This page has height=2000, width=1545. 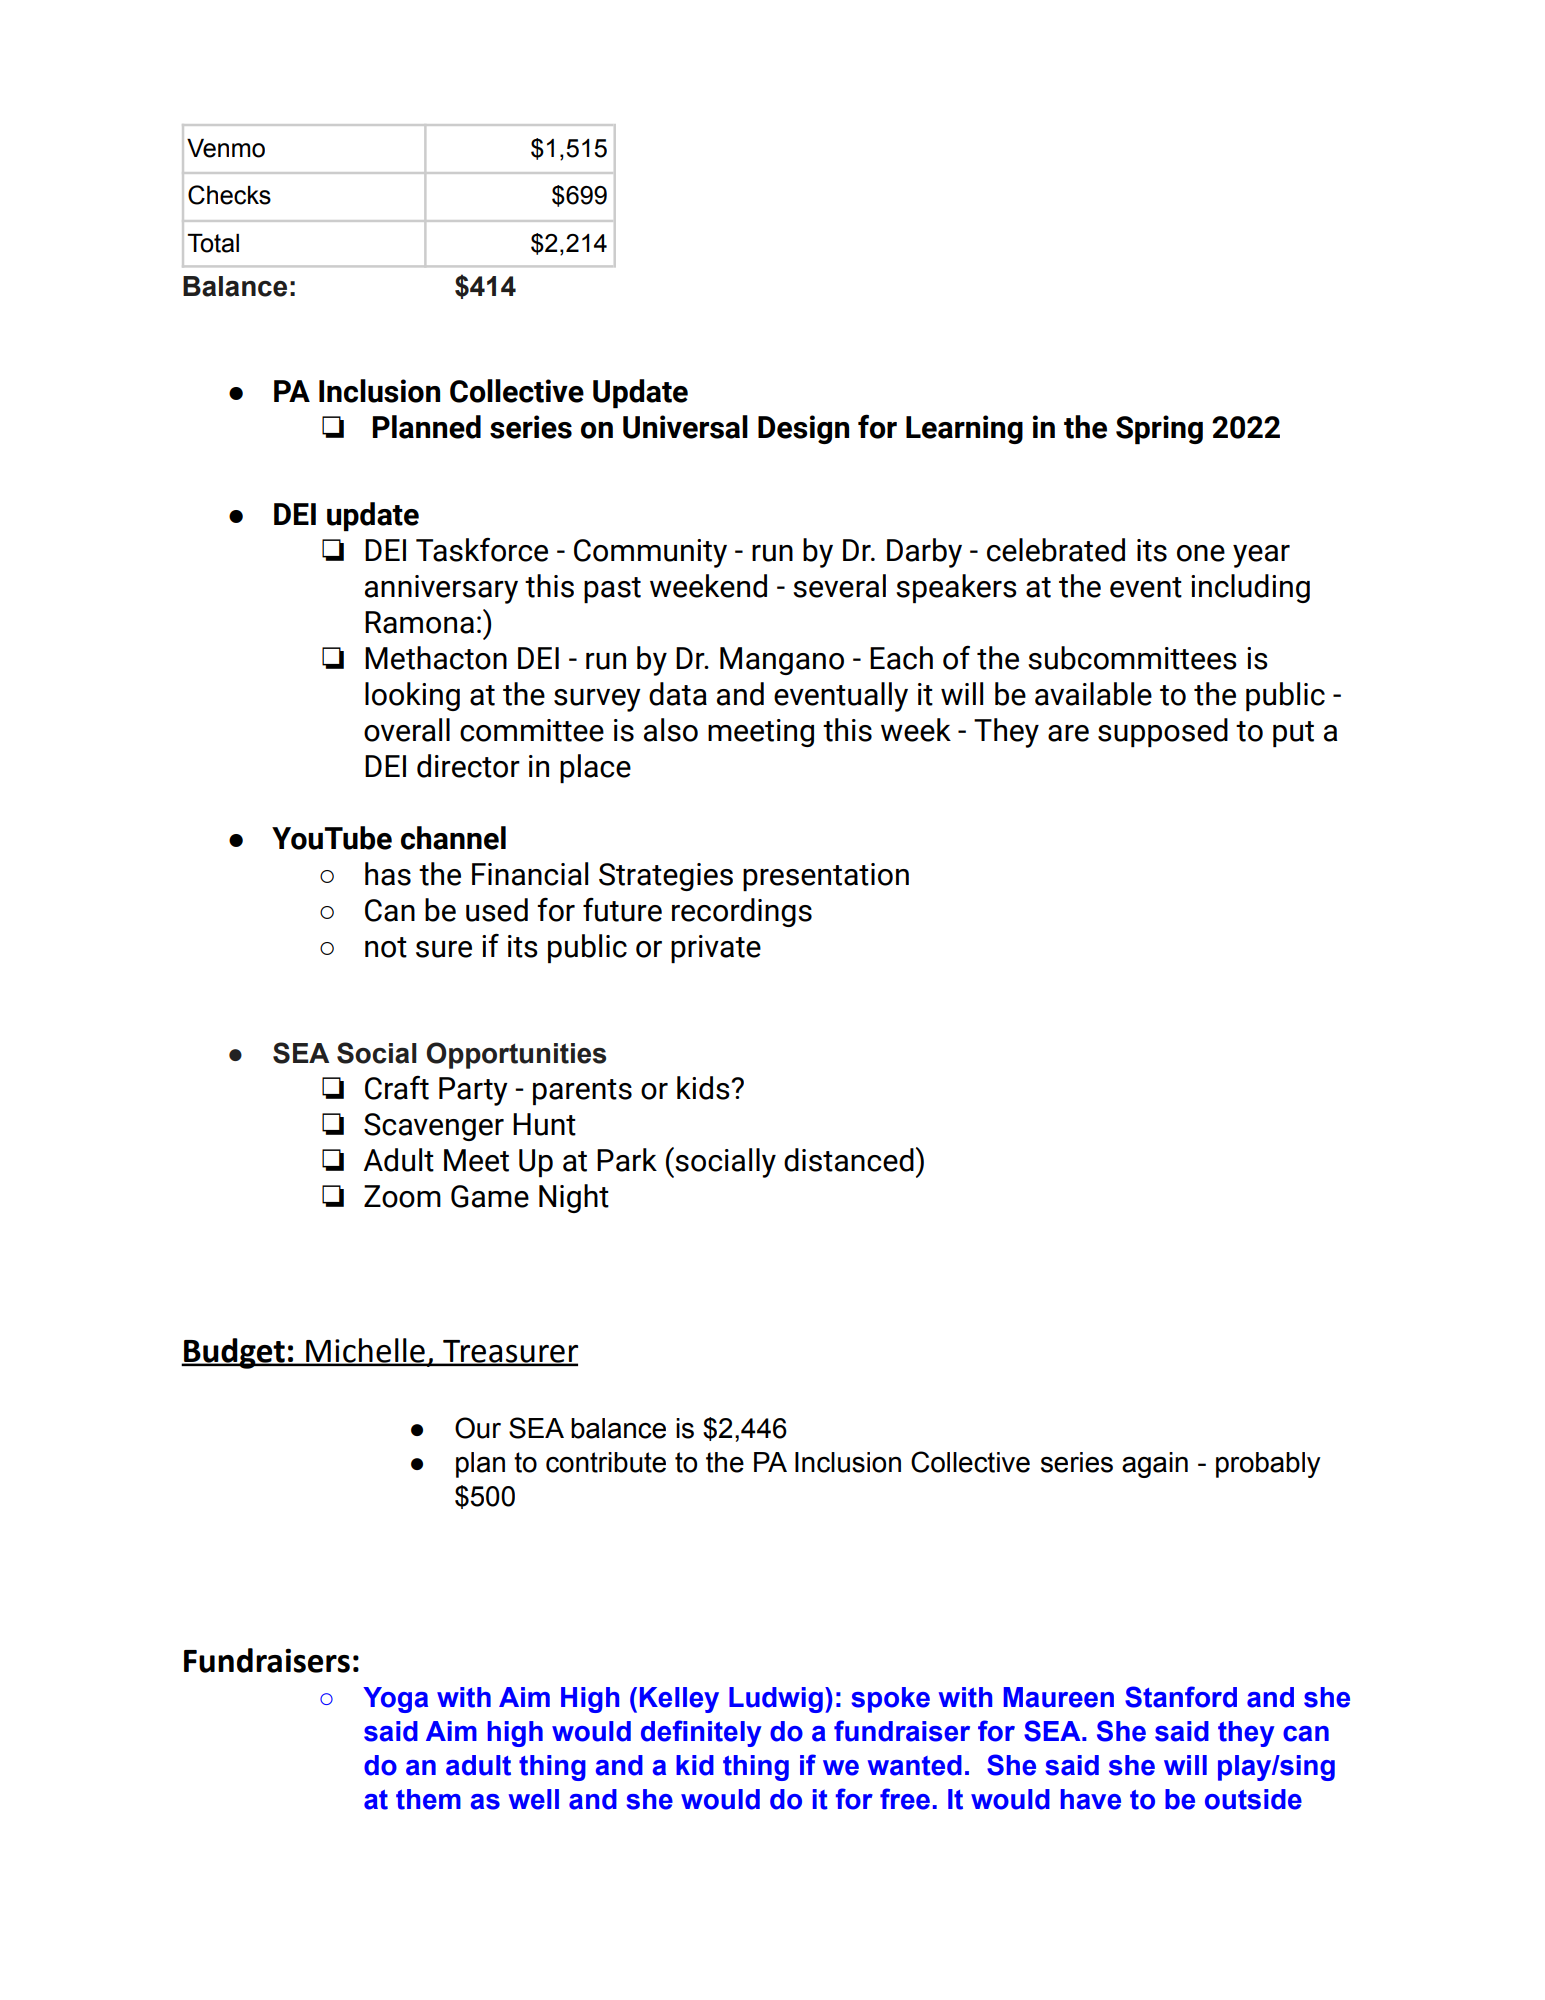 I want to click on private, so click(x=716, y=949).
